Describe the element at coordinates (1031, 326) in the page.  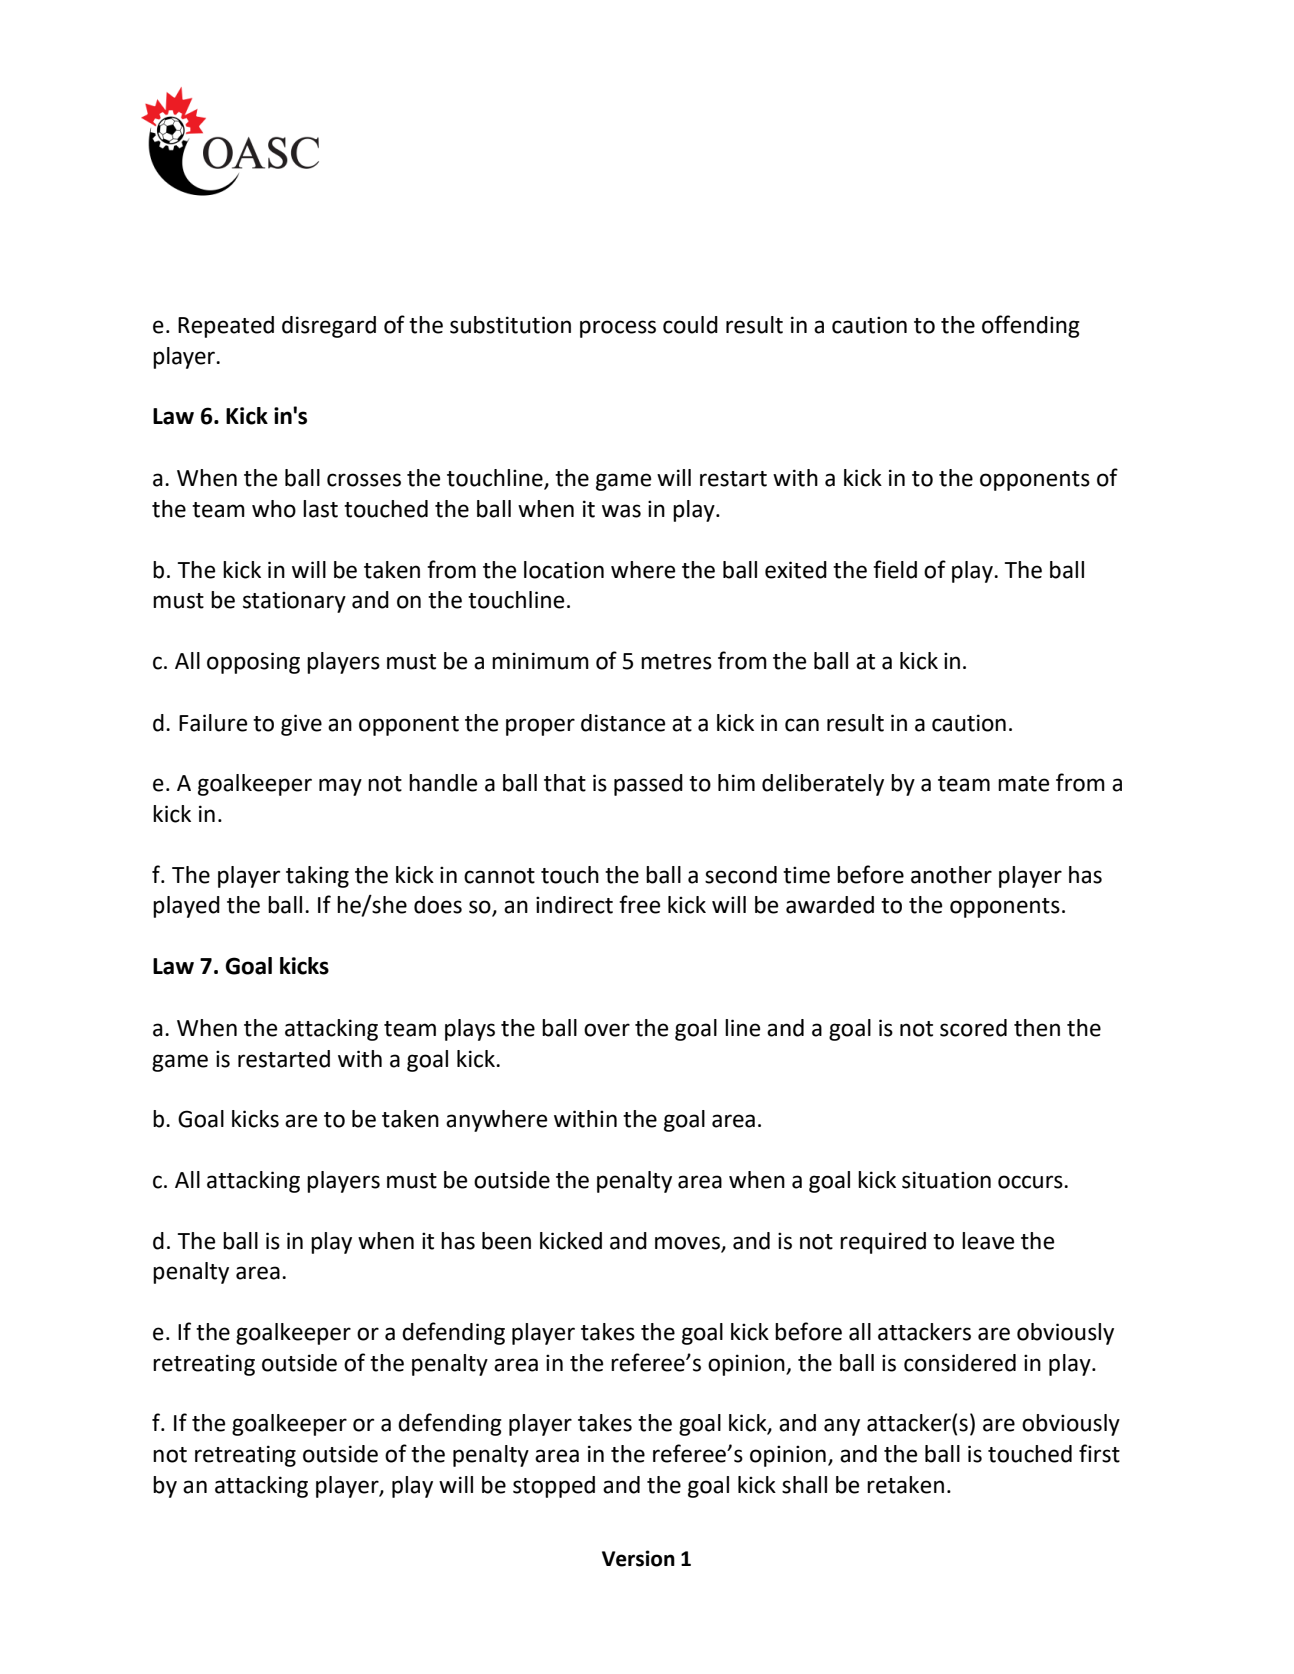
I see `offending` at that location.
